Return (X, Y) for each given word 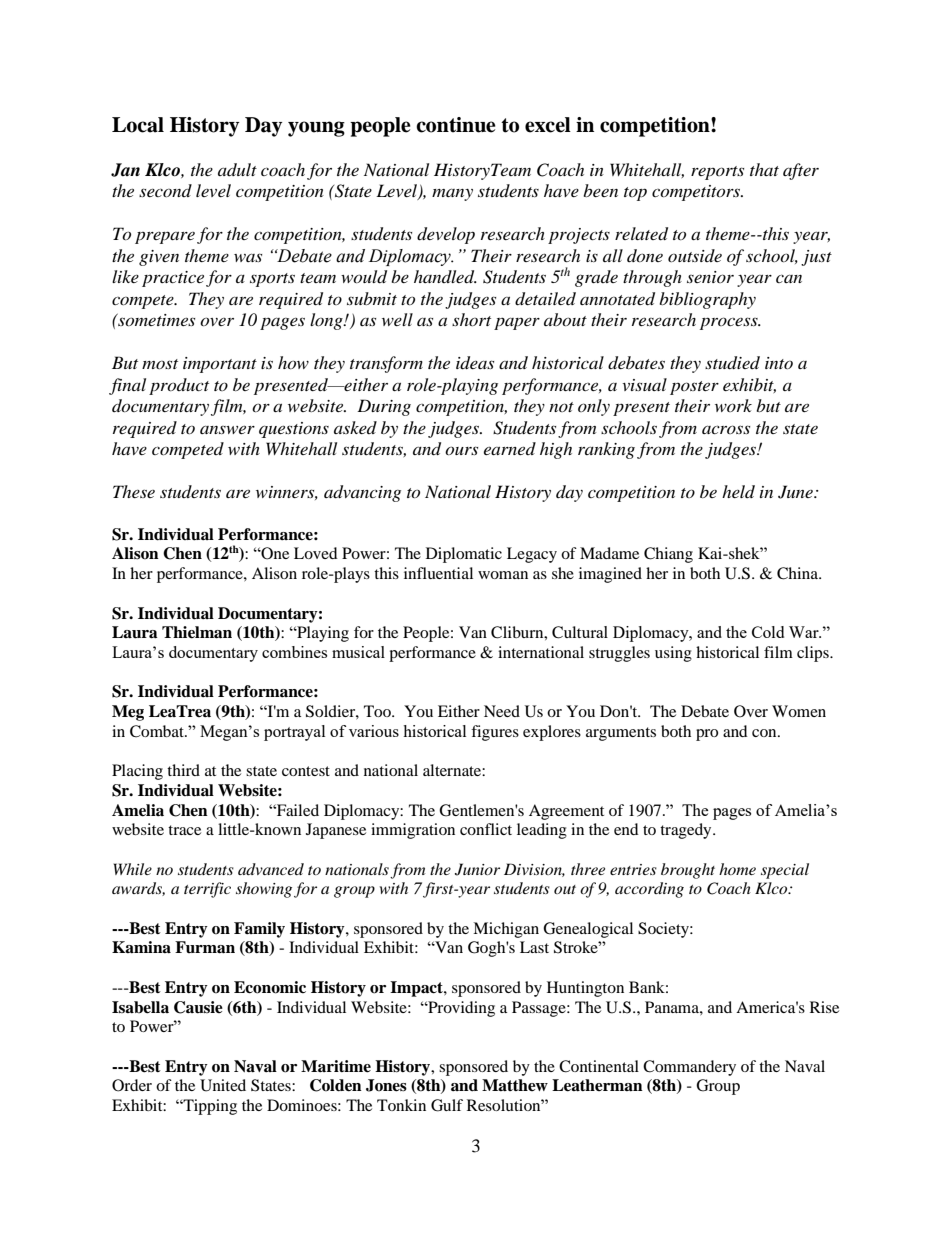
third (183, 770)
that (764, 169)
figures (495, 733)
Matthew (515, 1085)
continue (456, 125)
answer (227, 429)
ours (461, 450)
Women (799, 711)
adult (237, 169)
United (223, 1085)
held (738, 491)
